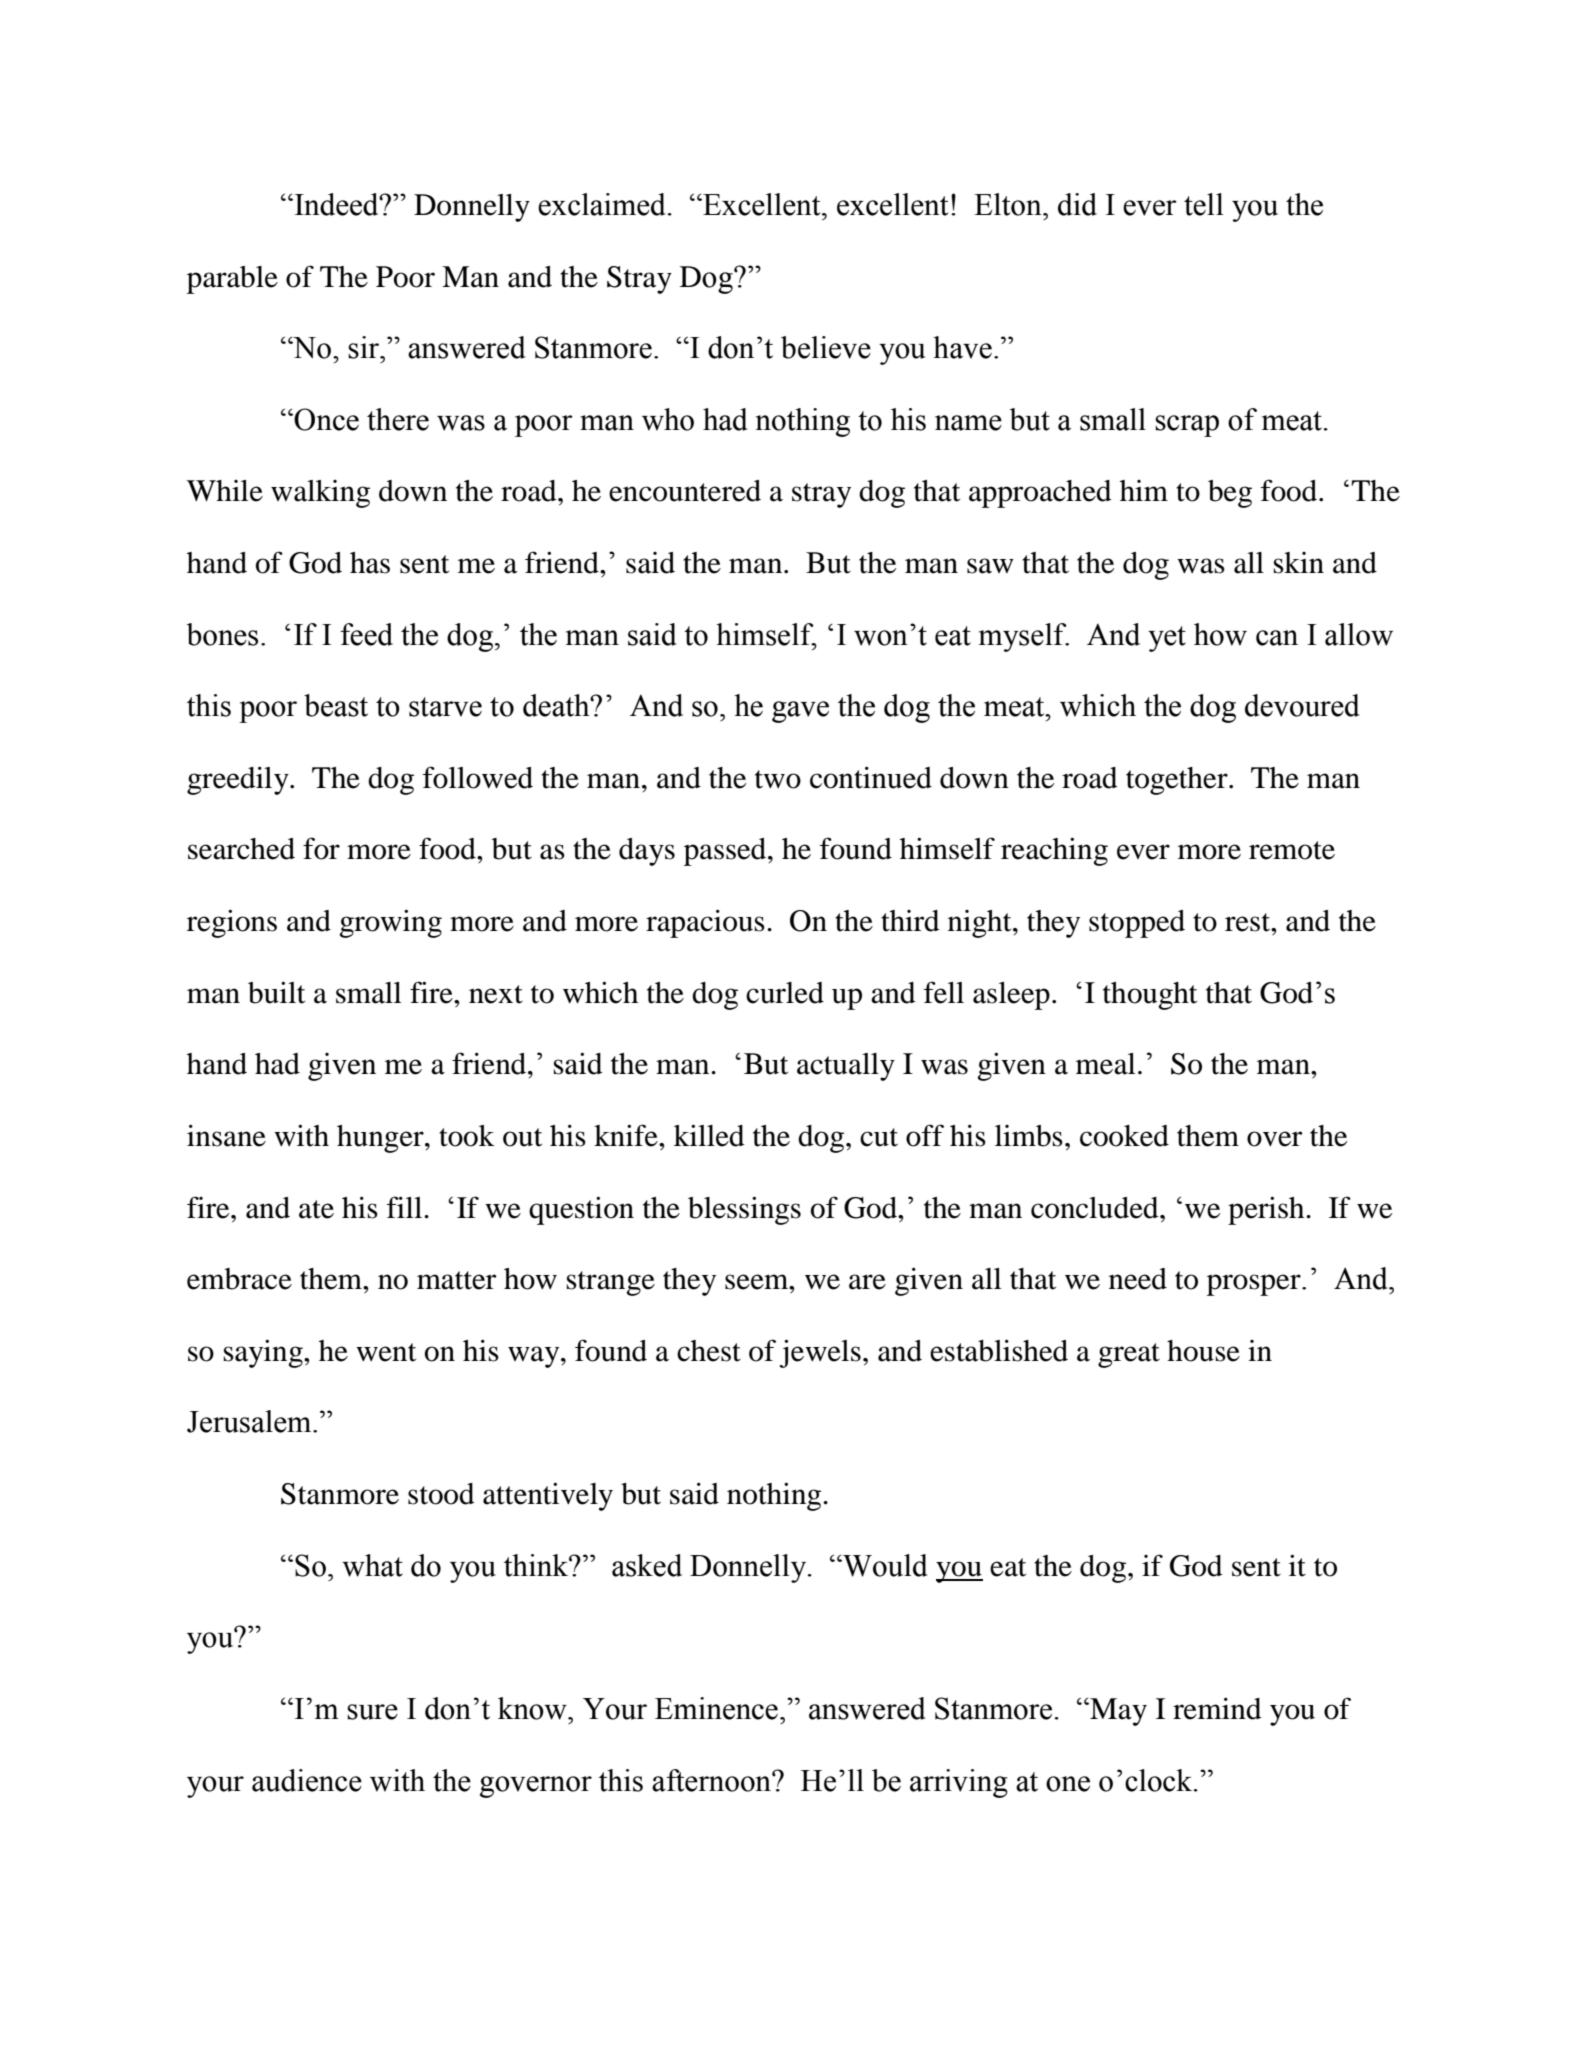 This screenshot has height=2055, width=1588. Describe the element at coordinates (232, 280) in the screenshot. I see `parable` at that location.
